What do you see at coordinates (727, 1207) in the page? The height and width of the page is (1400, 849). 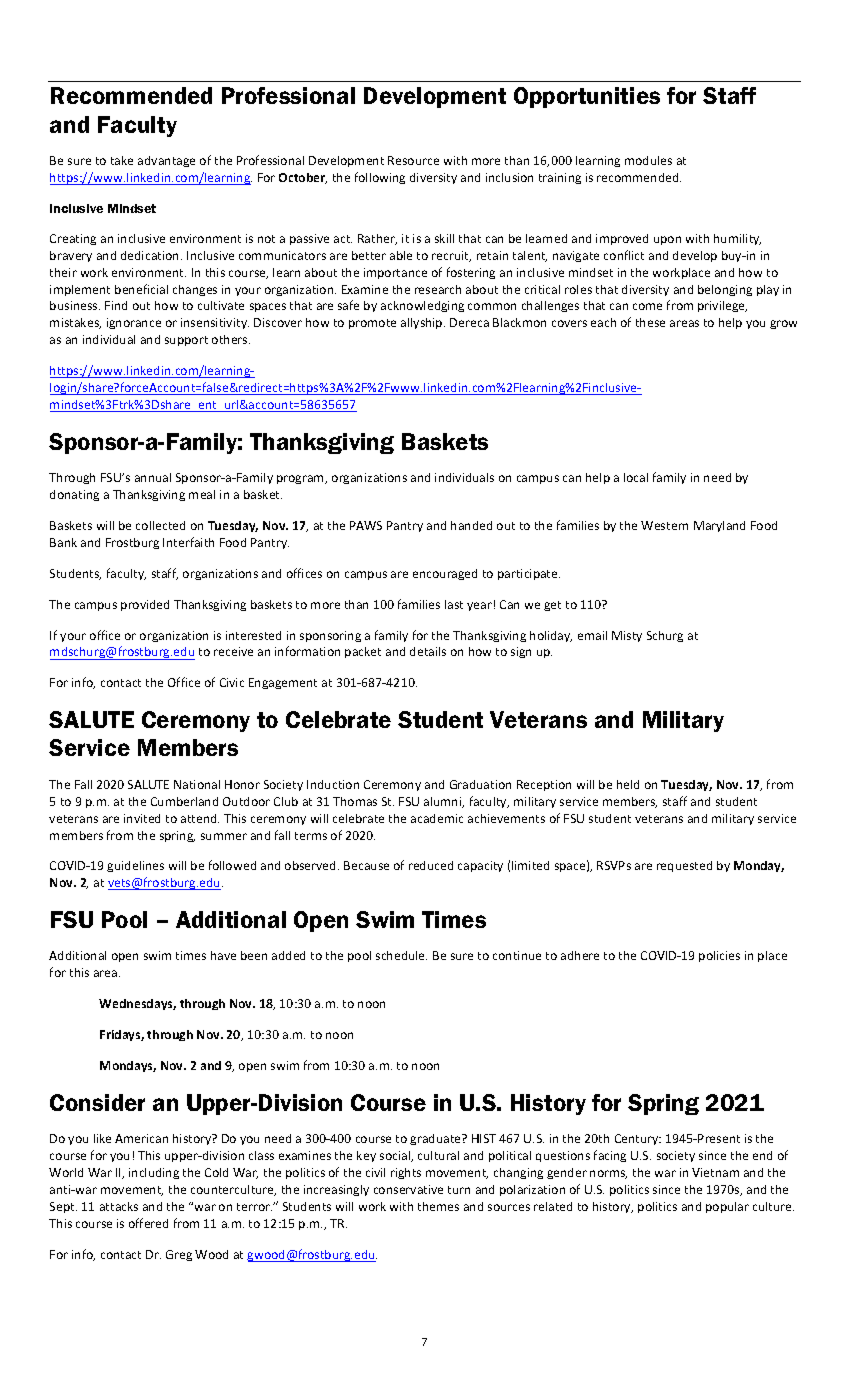 I see `popular` at bounding box center [727, 1207].
